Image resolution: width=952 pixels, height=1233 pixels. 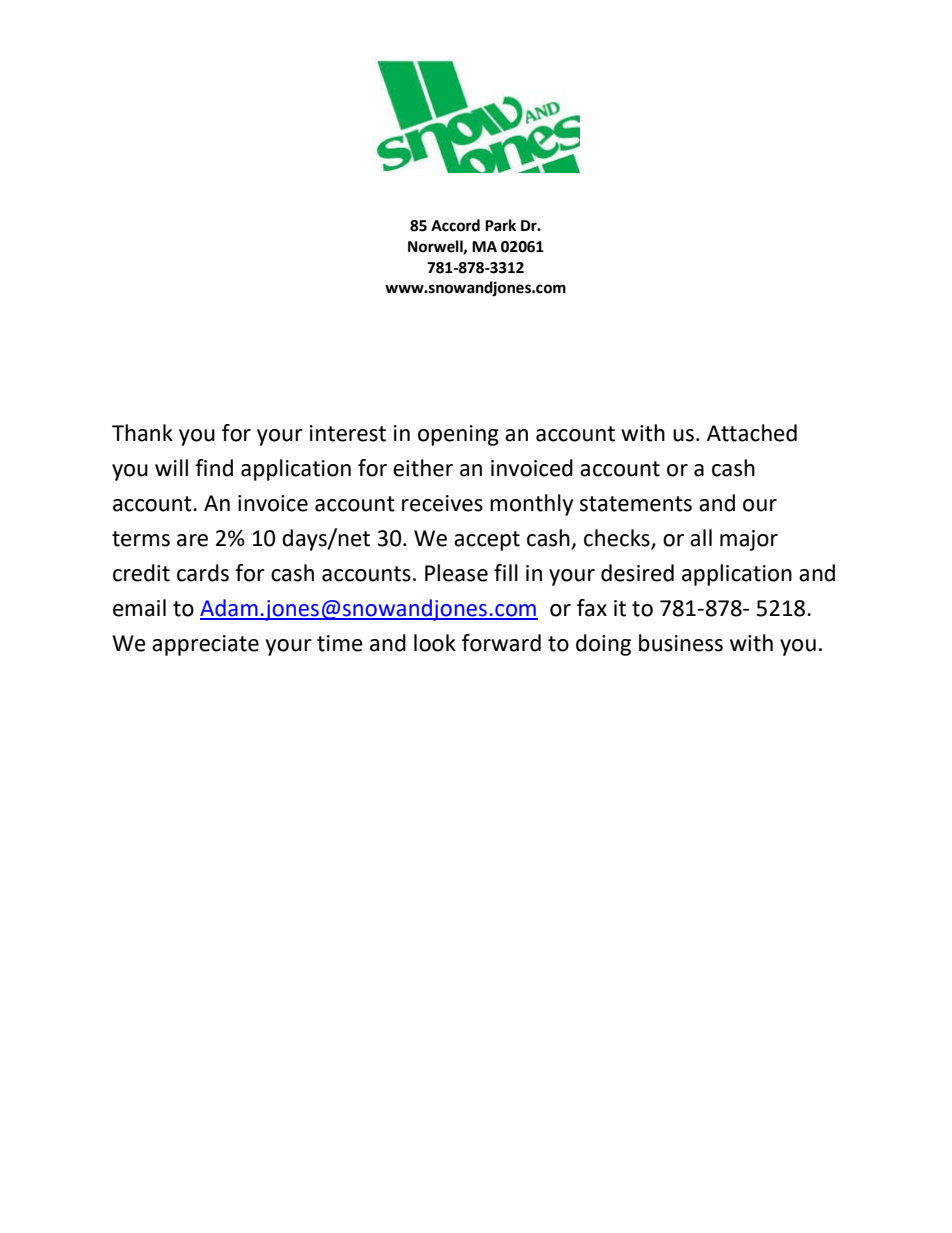 What do you see at coordinates (500, 225) in the screenshot?
I see `Park` at bounding box center [500, 225].
